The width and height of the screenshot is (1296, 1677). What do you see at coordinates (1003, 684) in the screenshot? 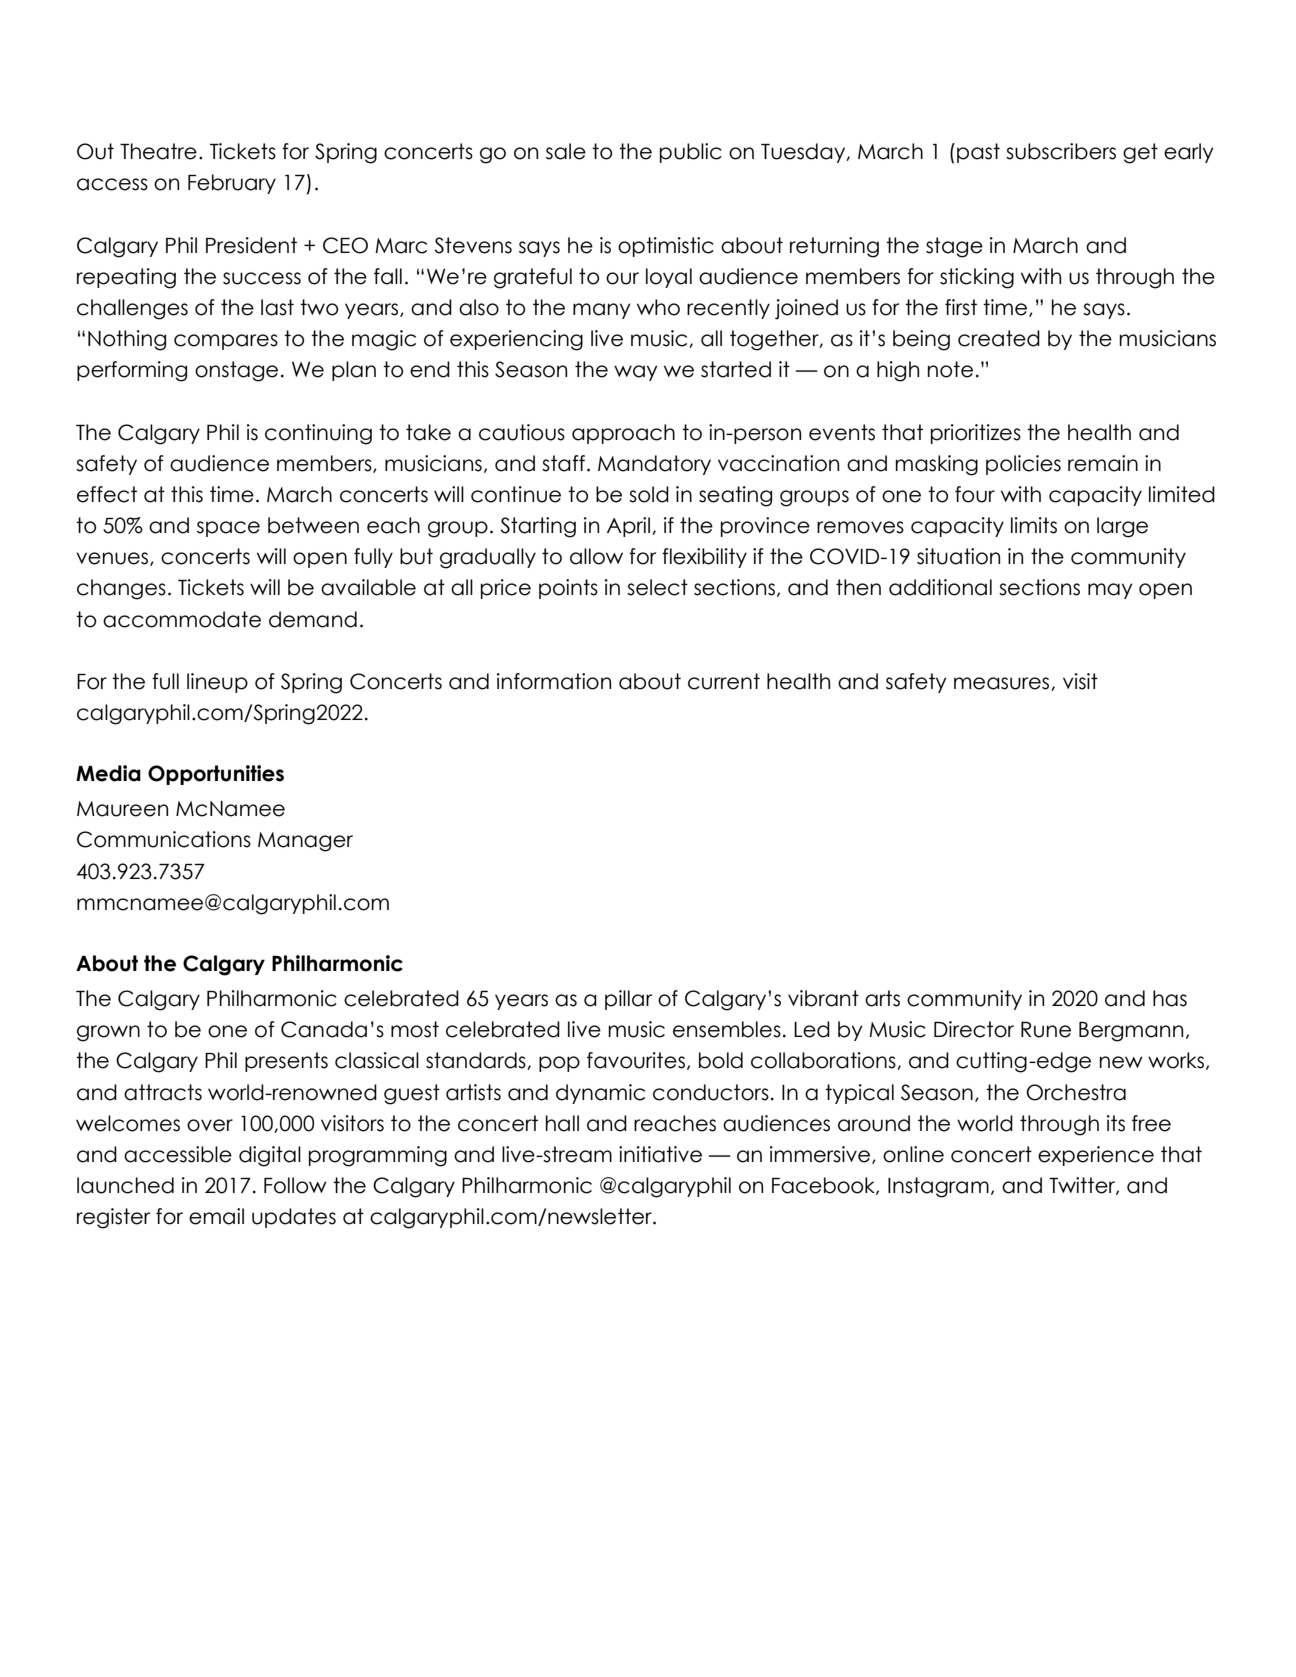
I see `measures` at bounding box center [1003, 684].
